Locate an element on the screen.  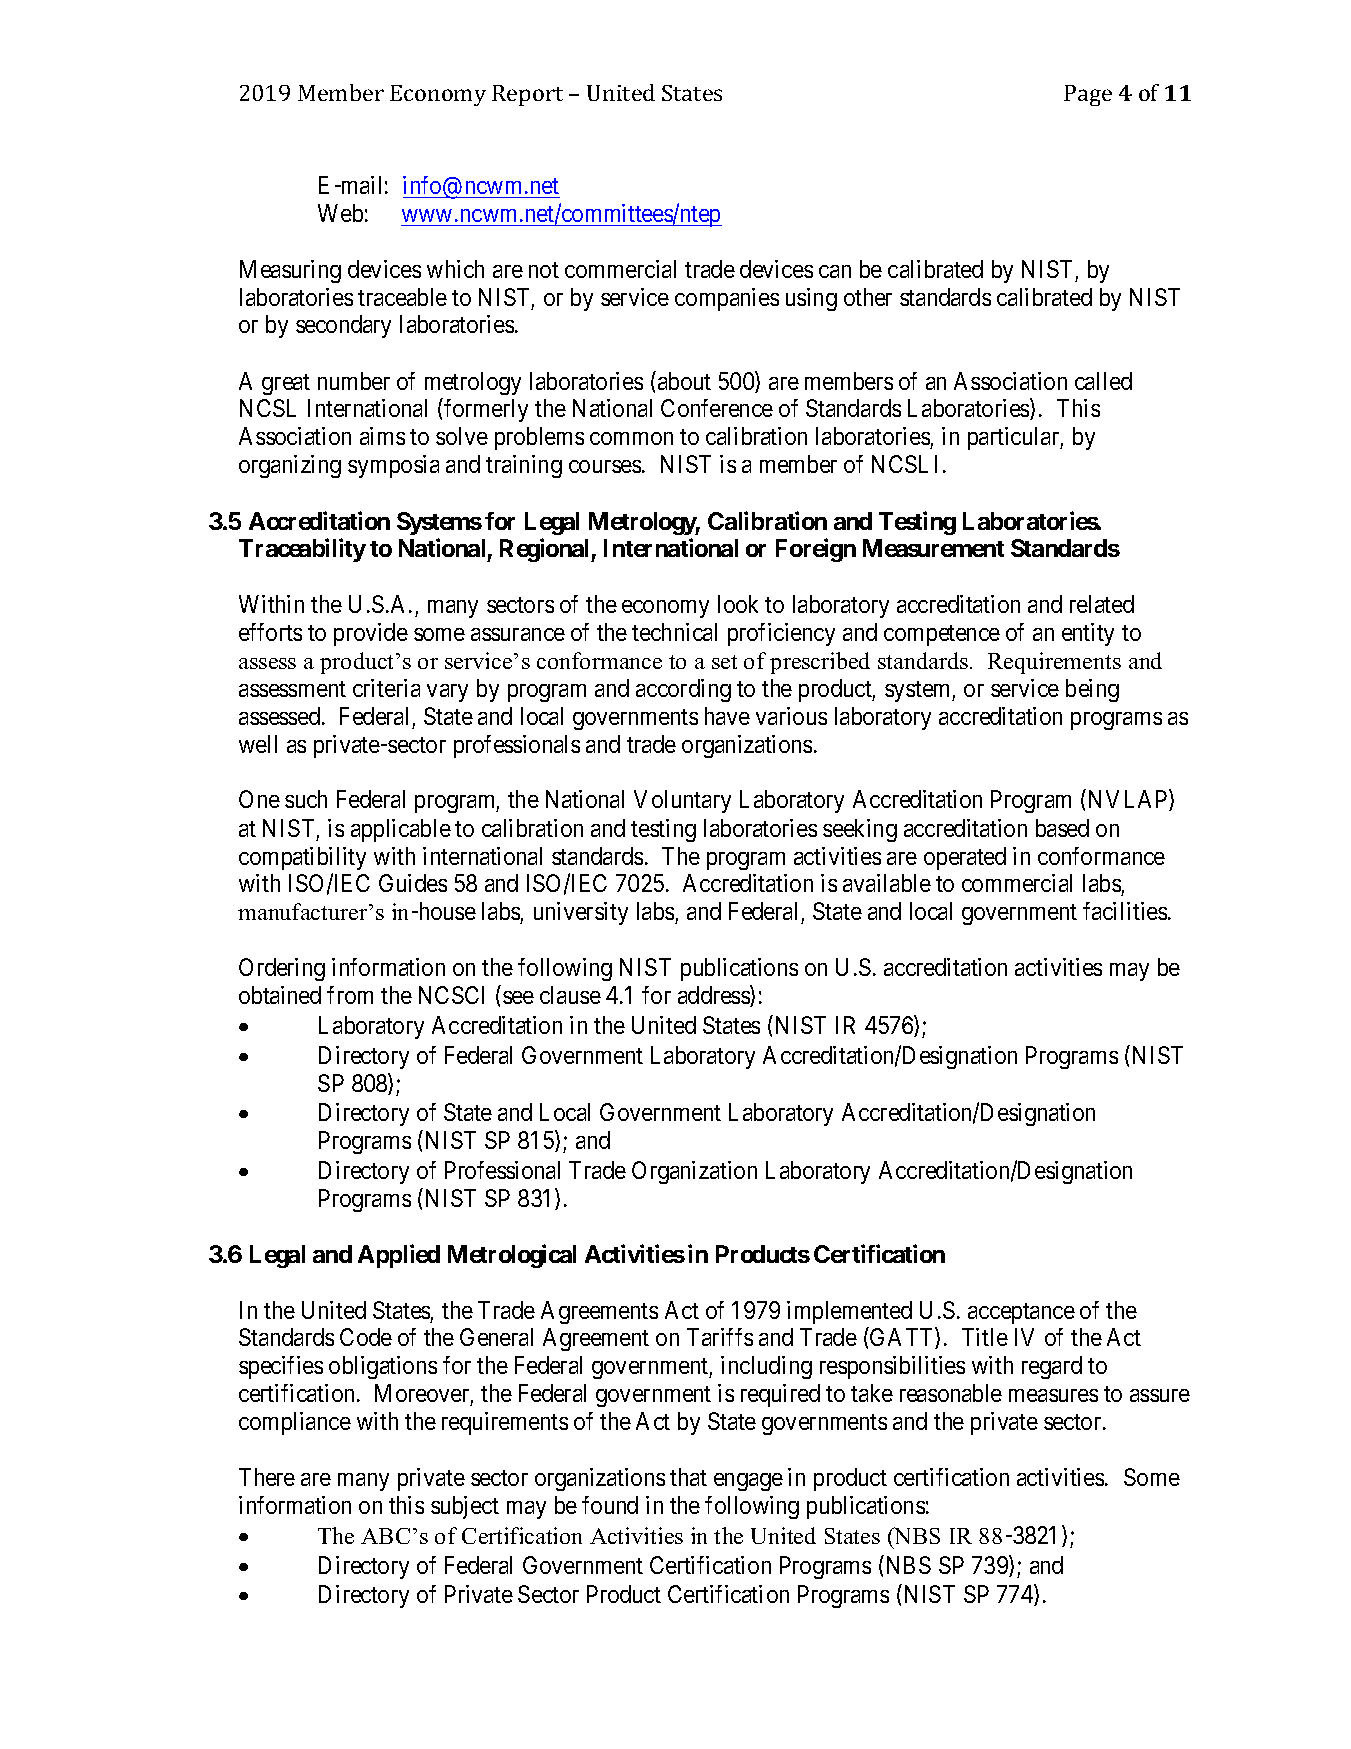
Voluntary is located at coordinates (682, 801).
